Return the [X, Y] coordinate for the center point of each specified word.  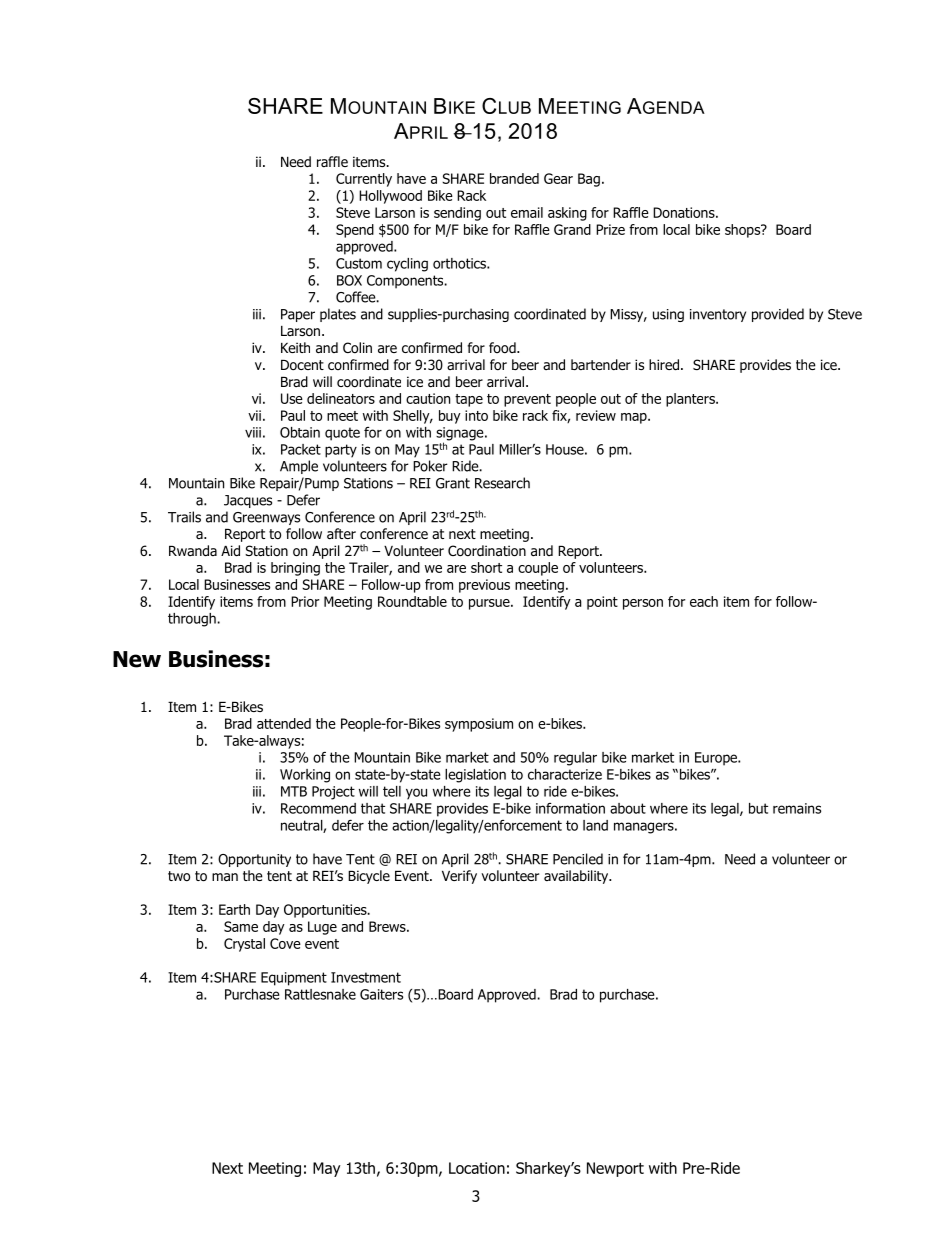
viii [253, 432]
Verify [459, 877]
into [476, 415]
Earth [234, 909]
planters [691, 400]
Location [477, 1168]
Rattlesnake [320, 994]
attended [284, 723]
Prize [610, 229]
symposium [479, 725]
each [704, 601]
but [758, 808]
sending [457, 214]
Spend [355, 231]
